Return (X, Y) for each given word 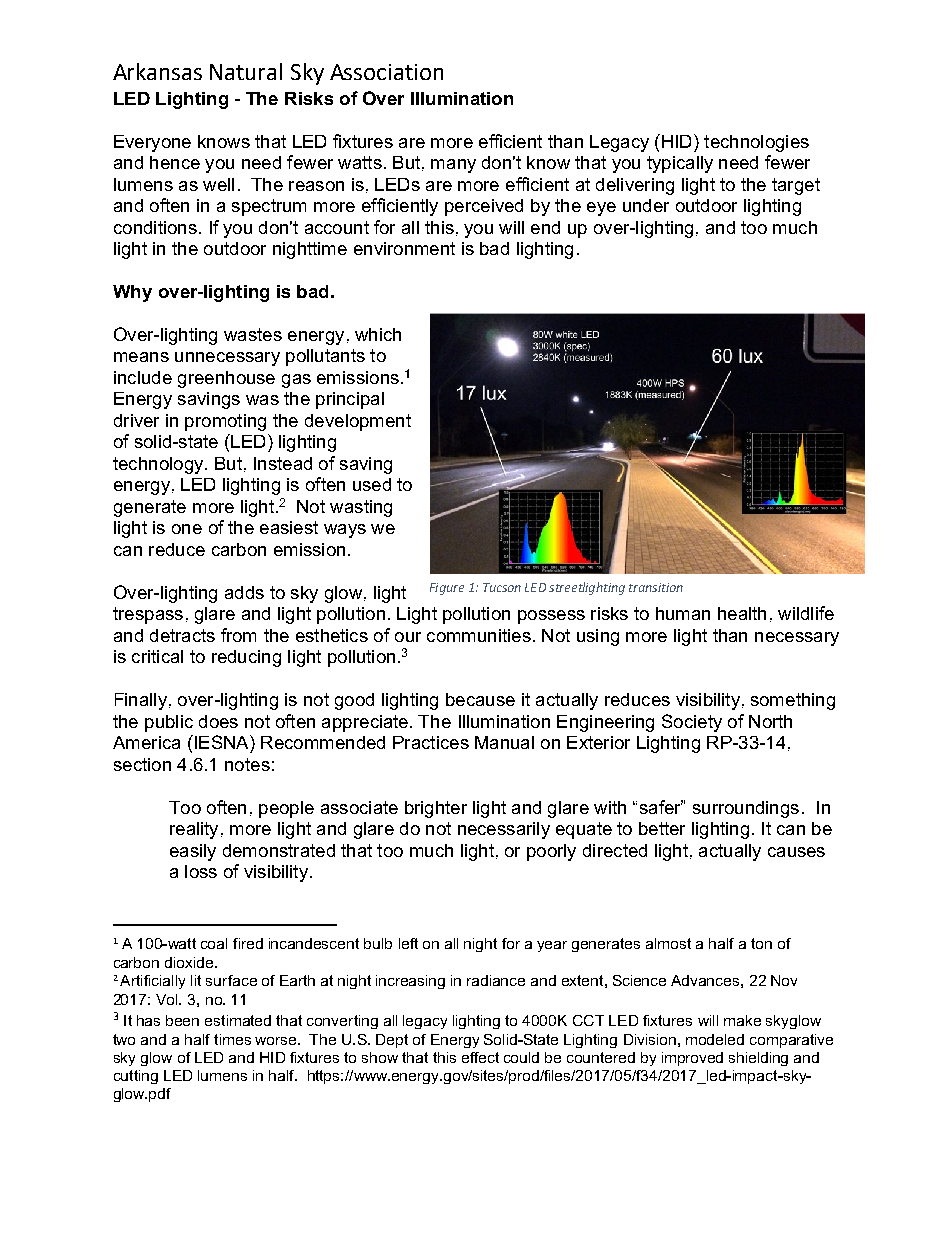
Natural (246, 71)
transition (656, 587)
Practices (431, 742)
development (358, 422)
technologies (756, 143)
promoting (225, 422)
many (453, 166)
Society (692, 723)
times (232, 1039)
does (218, 721)
